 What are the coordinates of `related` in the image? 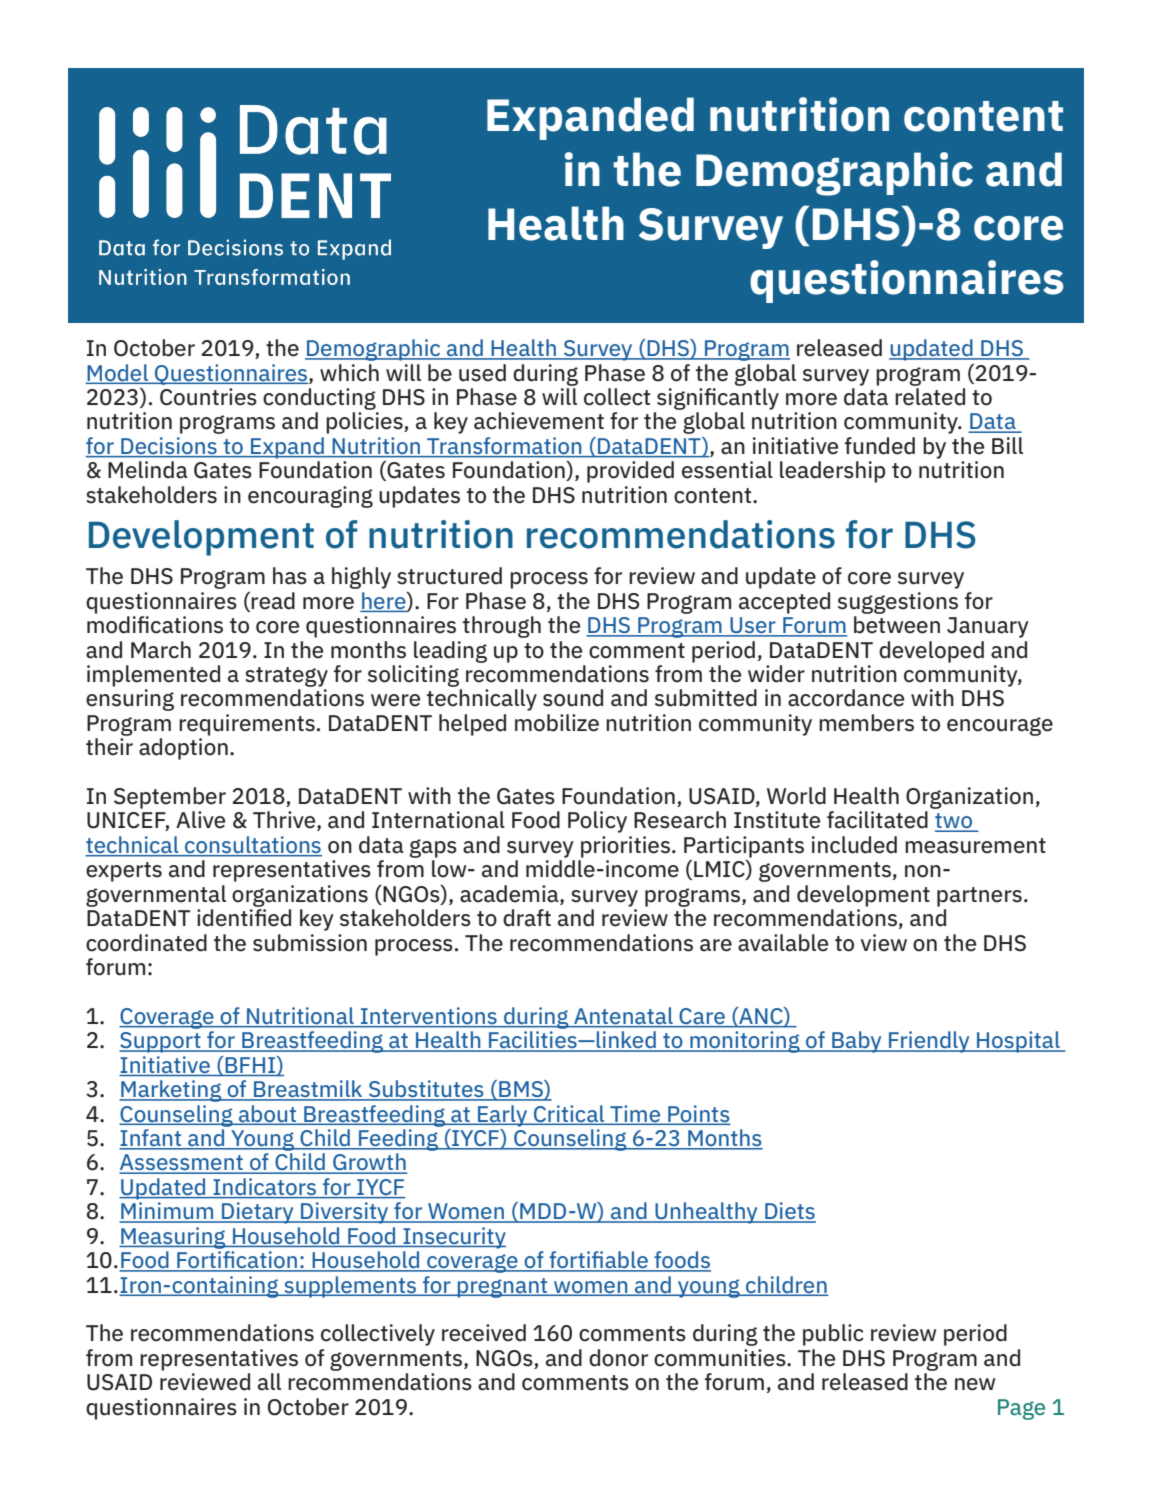 It's located at (930, 397).
